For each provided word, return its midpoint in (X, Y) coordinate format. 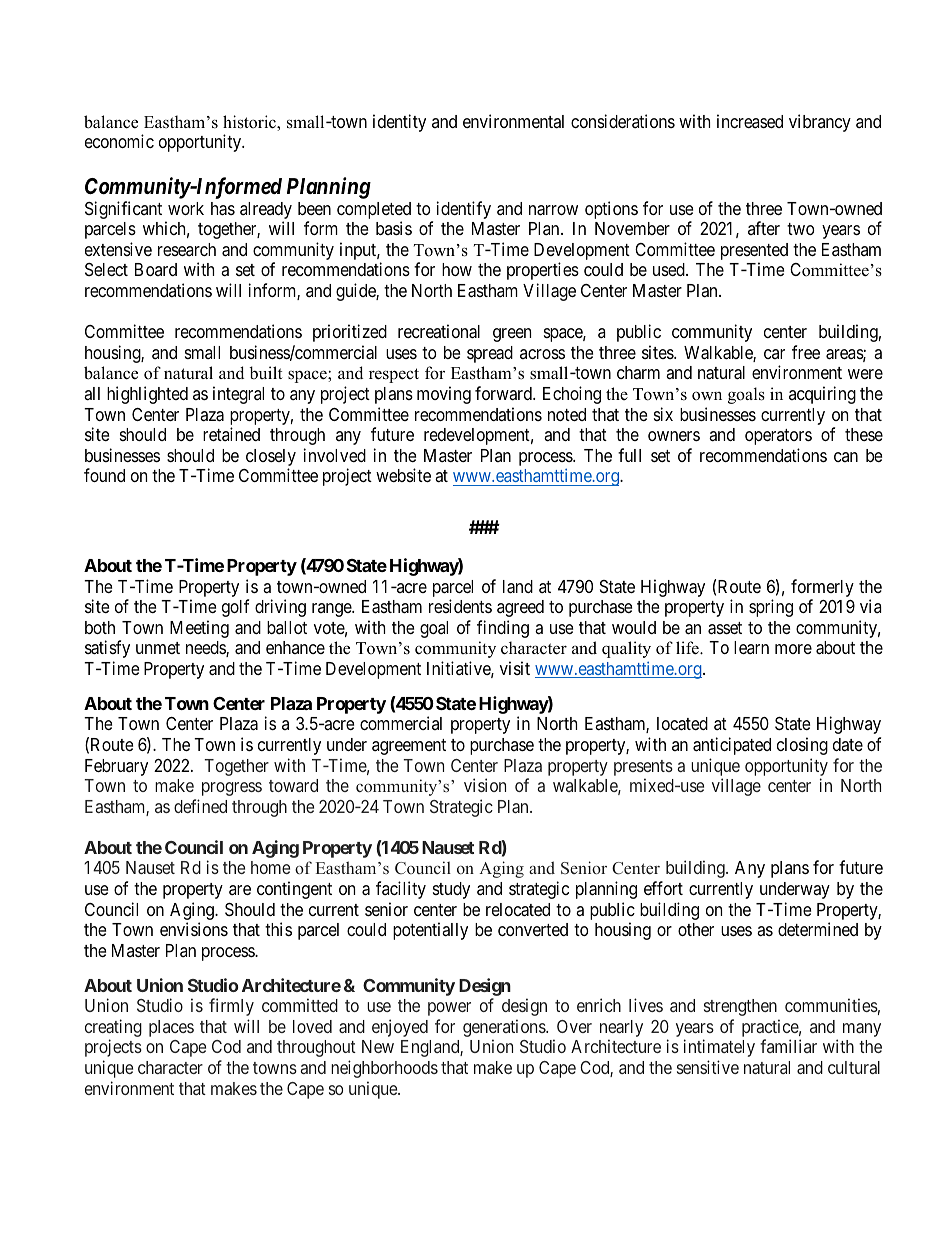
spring (771, 608)
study (451, 890)
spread (490, 354)
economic (119, 141)
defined (200, 806)
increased (750, 121)
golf (235, 608)
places (171, 1028)
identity (399, 123)
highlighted (147, 395)
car (774, 354)
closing (802, 746)
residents (460, 606)
